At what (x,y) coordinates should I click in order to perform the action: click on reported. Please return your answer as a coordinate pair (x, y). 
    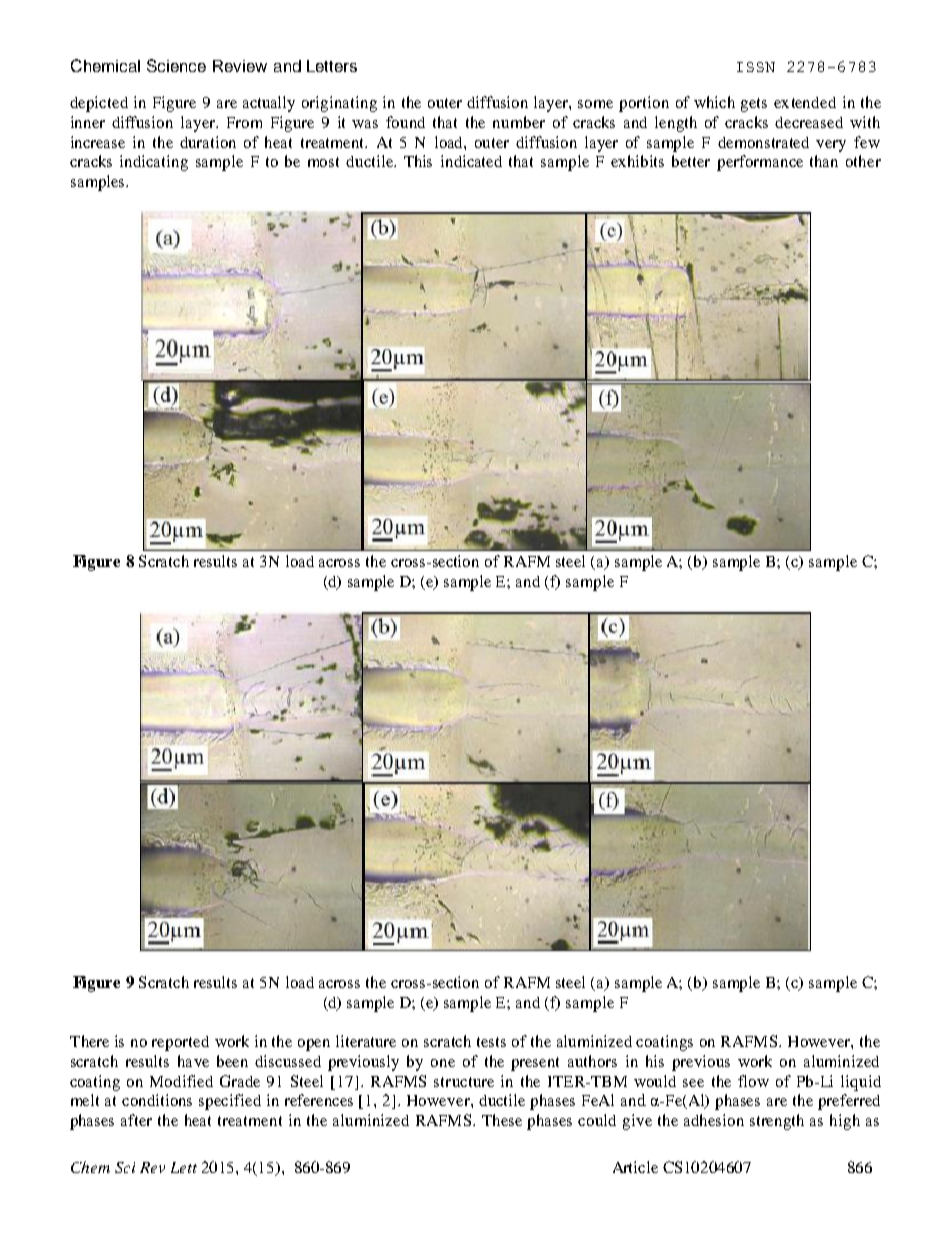
    Looking at the image, I should click on (180, 1043).
